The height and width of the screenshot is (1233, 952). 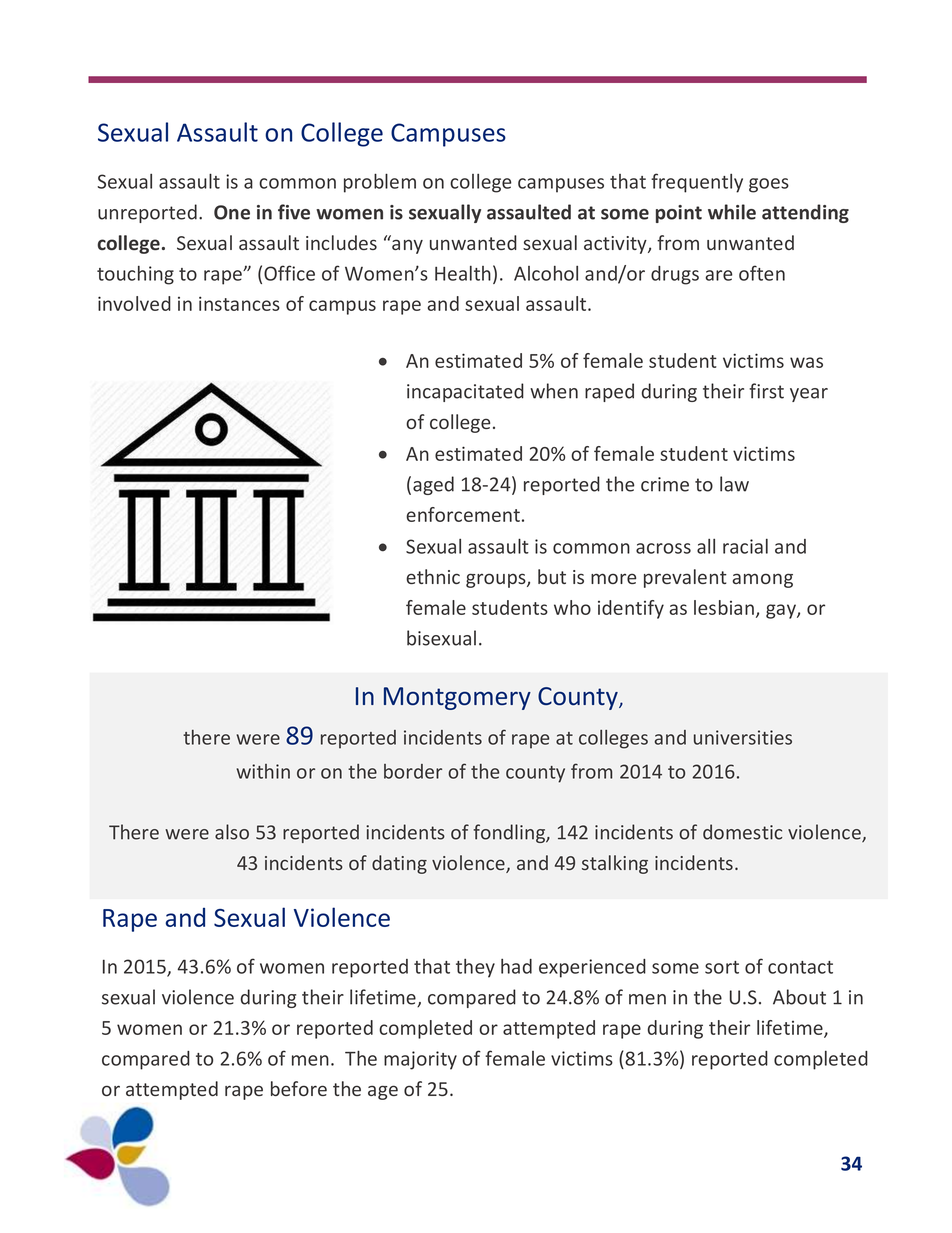 I want to click on within, so click(x=263, y=771).
